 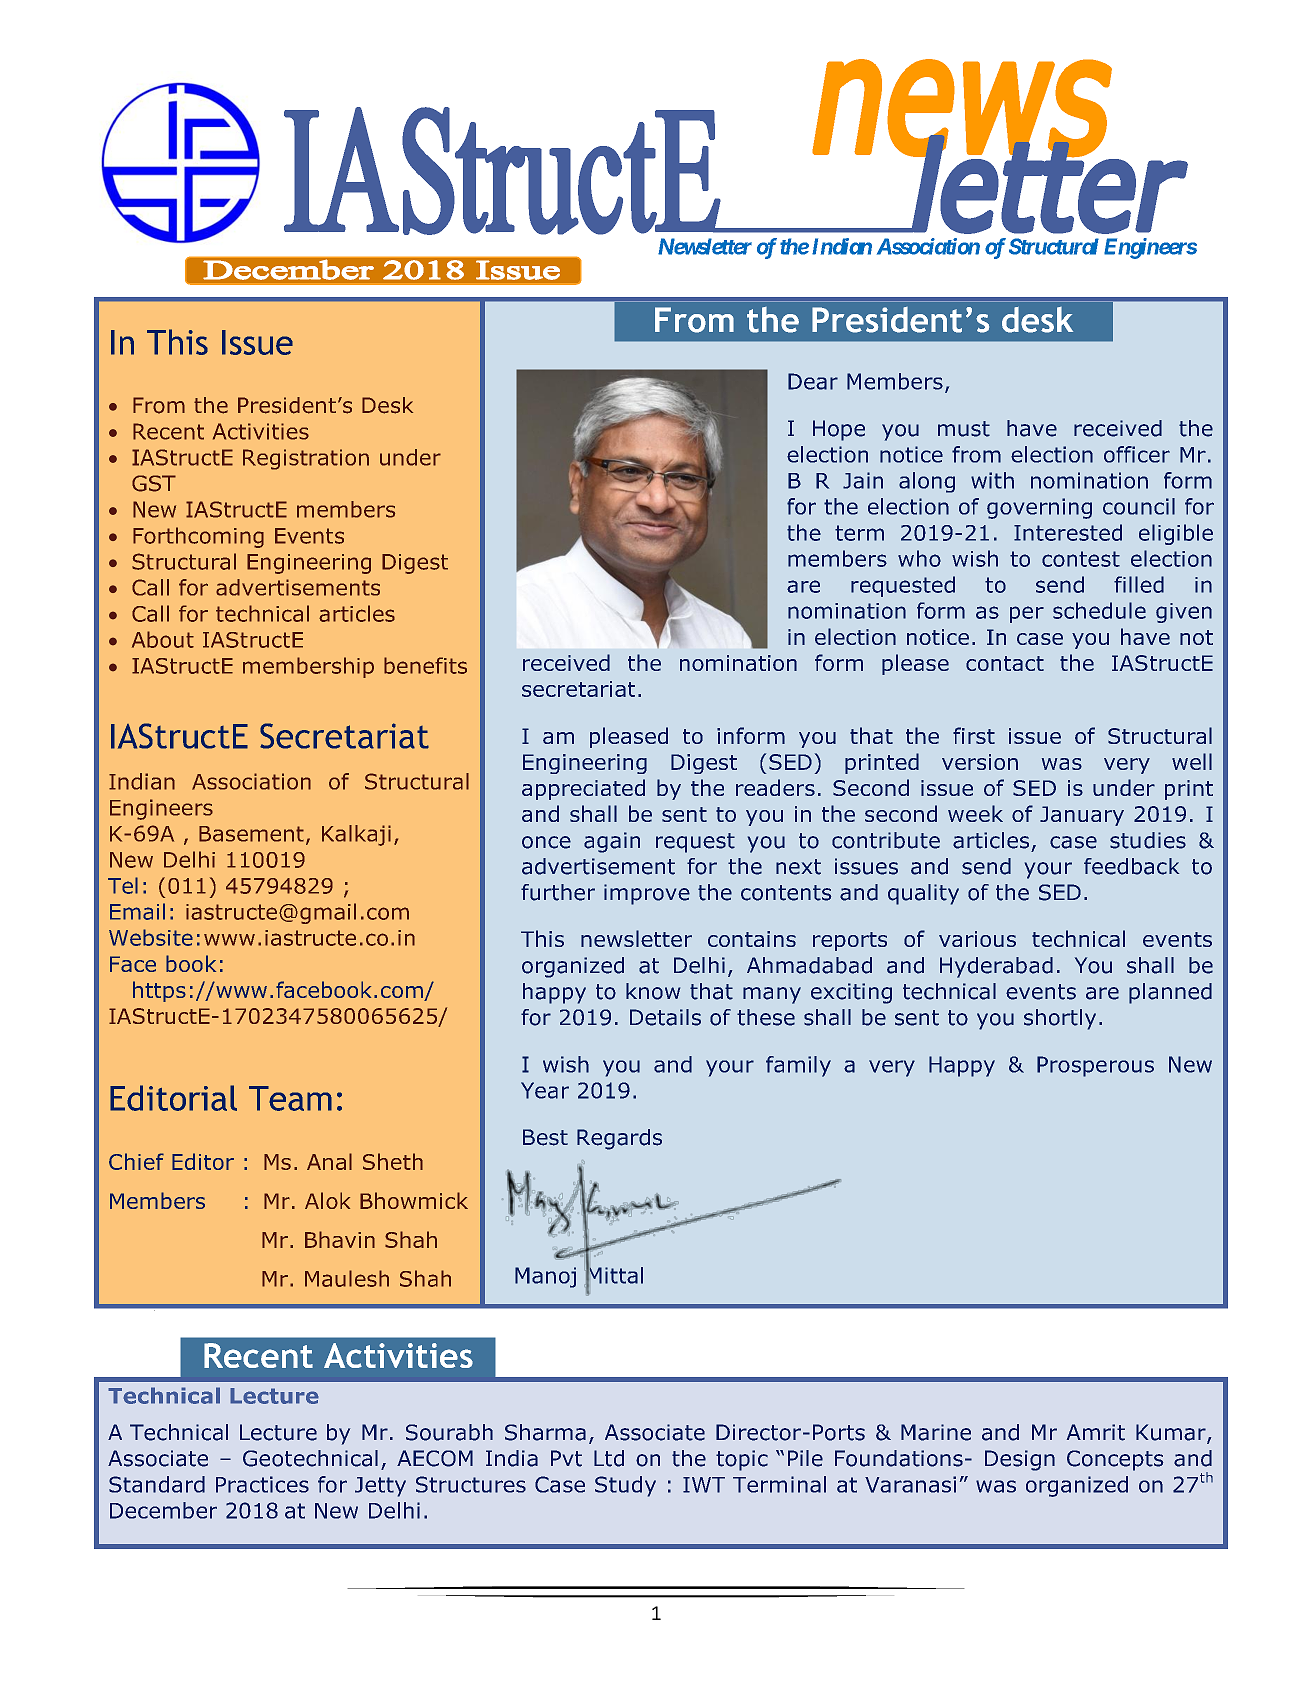 What do you see at coordinates (262, 1484) in the screenshot?
I see `Practices` at bounding box center [262, 1484].
